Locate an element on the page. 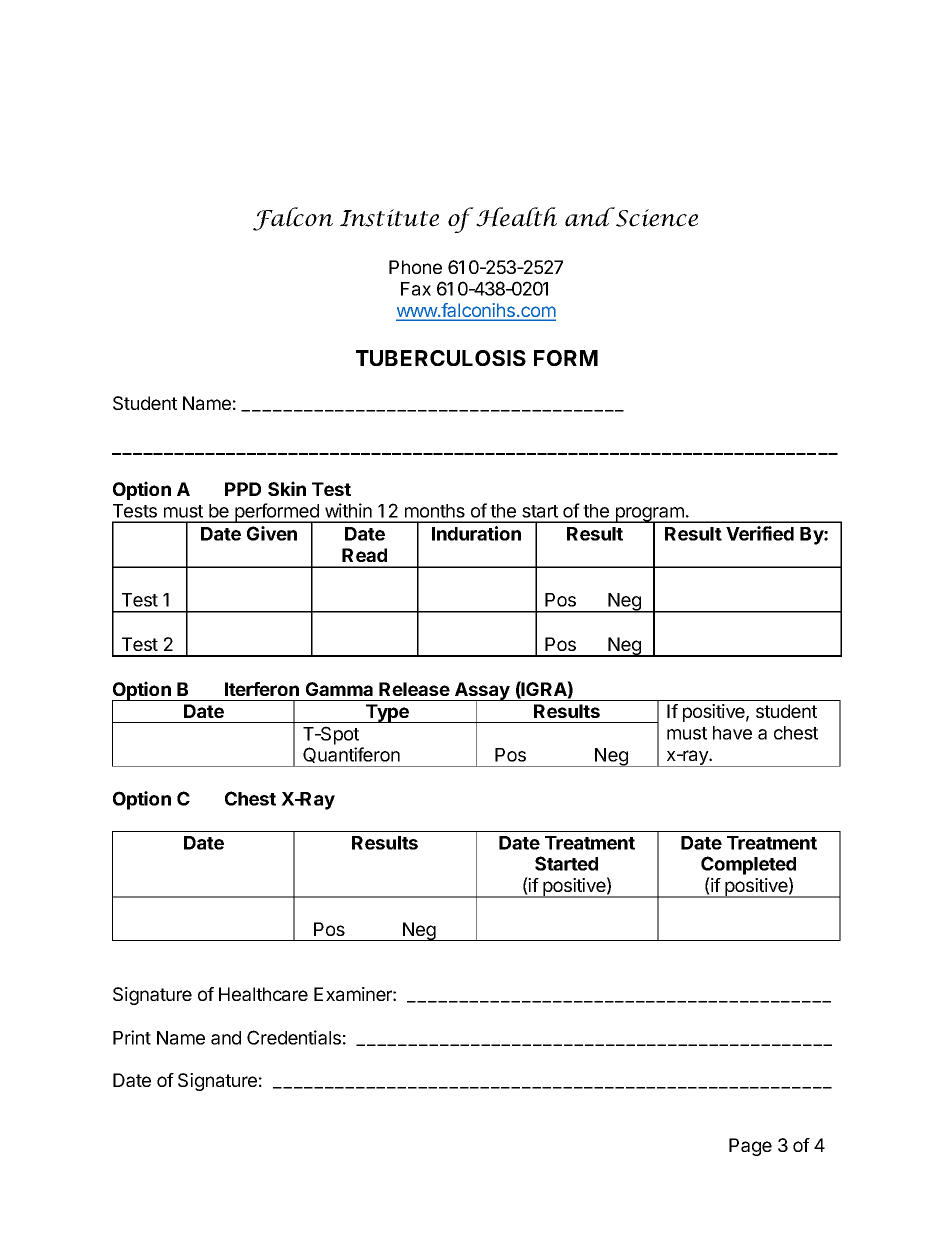 Image resolution: width=952 pixels, height=1233 pixels. Science is located at coordinates (656, 217).
